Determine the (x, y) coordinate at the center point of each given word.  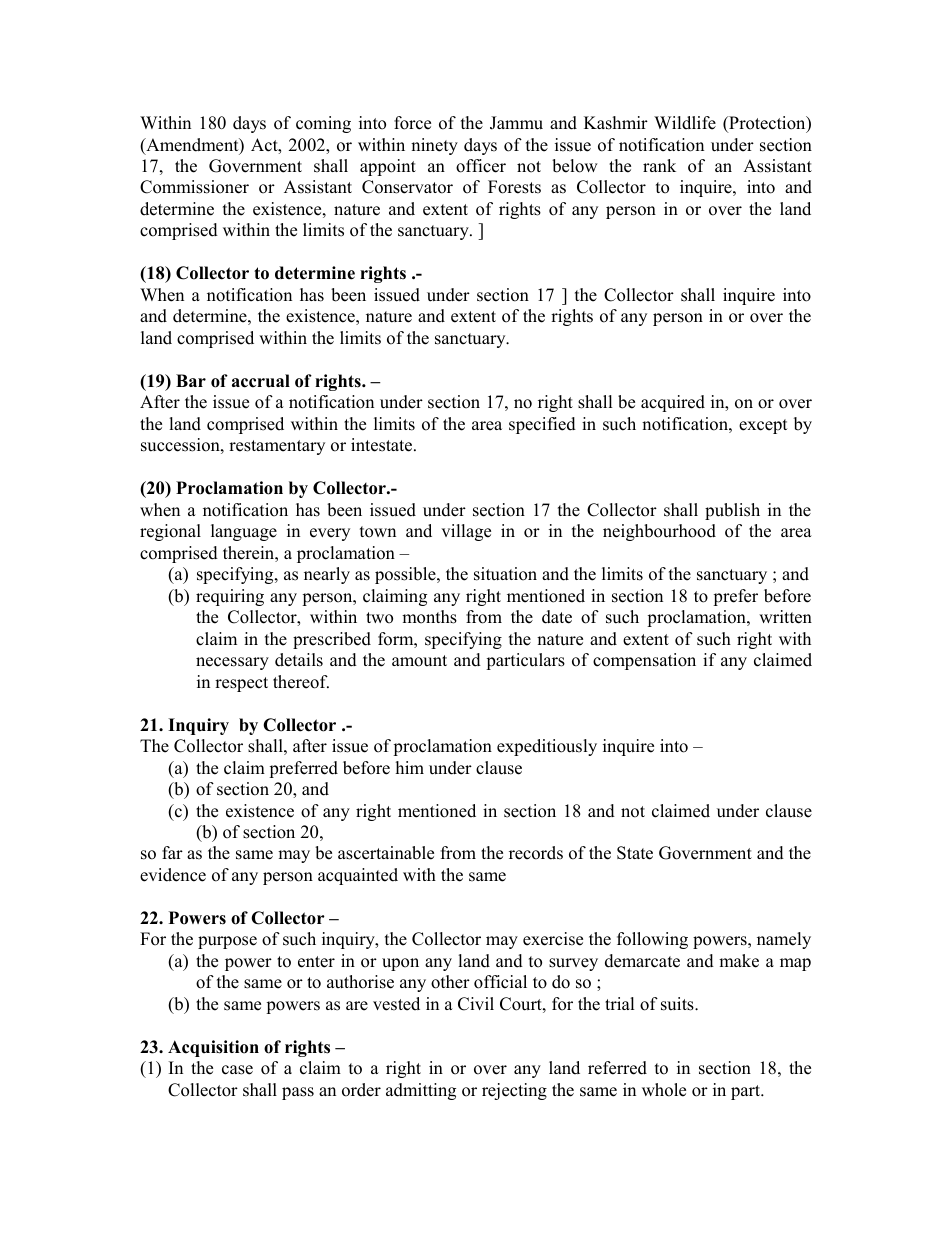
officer (481, 166)
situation (505, 574)
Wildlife (685, 123)
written (785, 617)
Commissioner (194, 187)
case (237, 1070)
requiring (230, 597)
